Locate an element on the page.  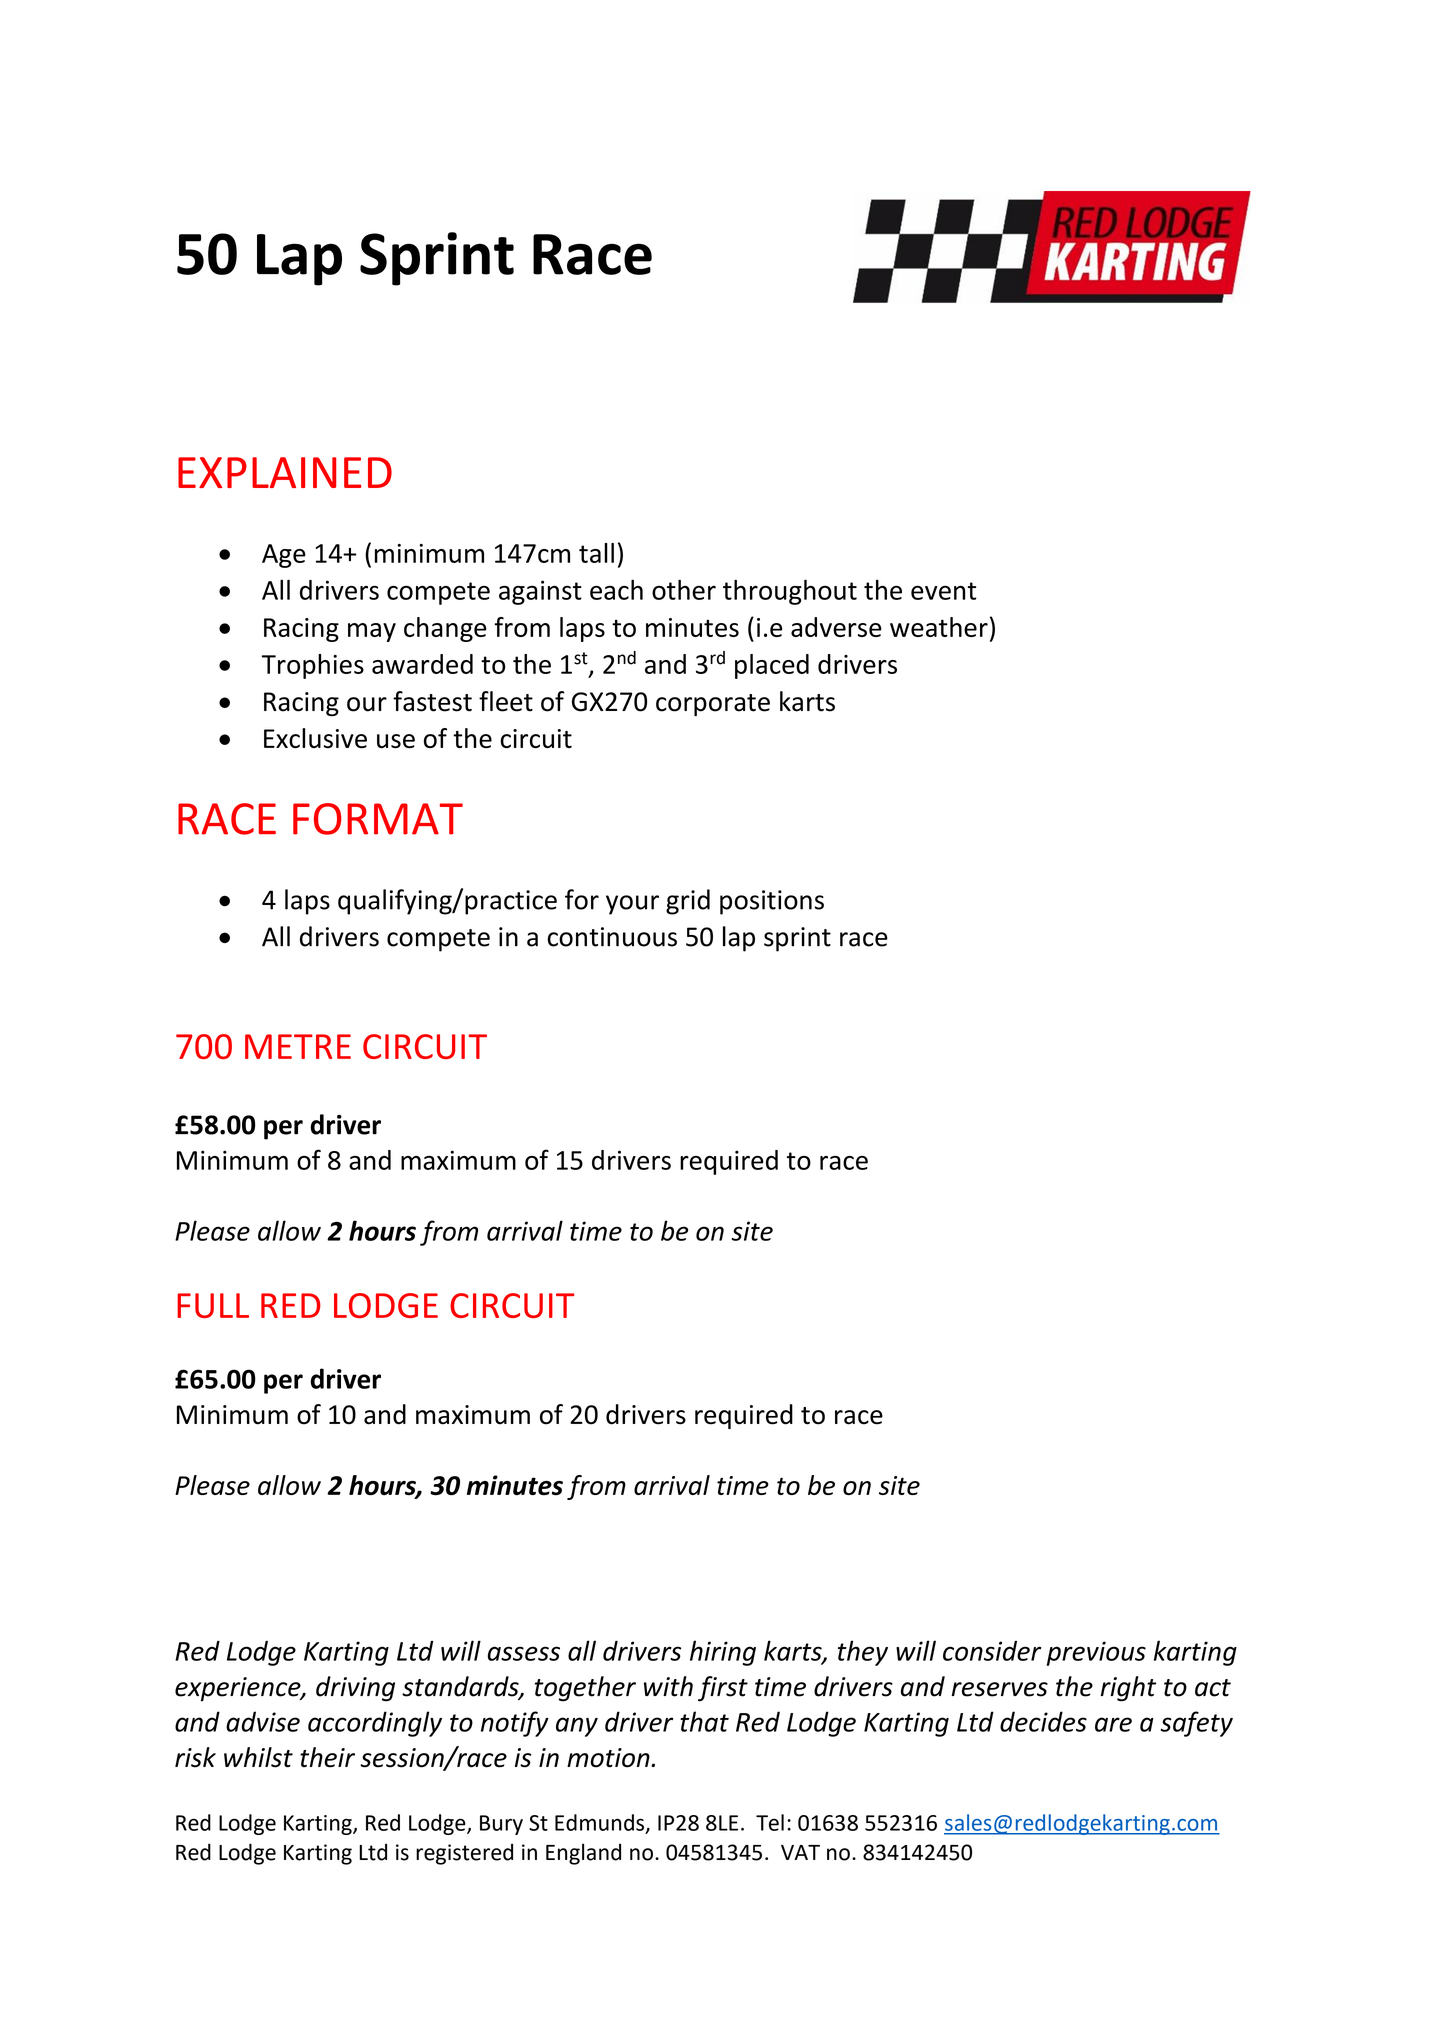
METRE is located at coordinates (298, 1046).
